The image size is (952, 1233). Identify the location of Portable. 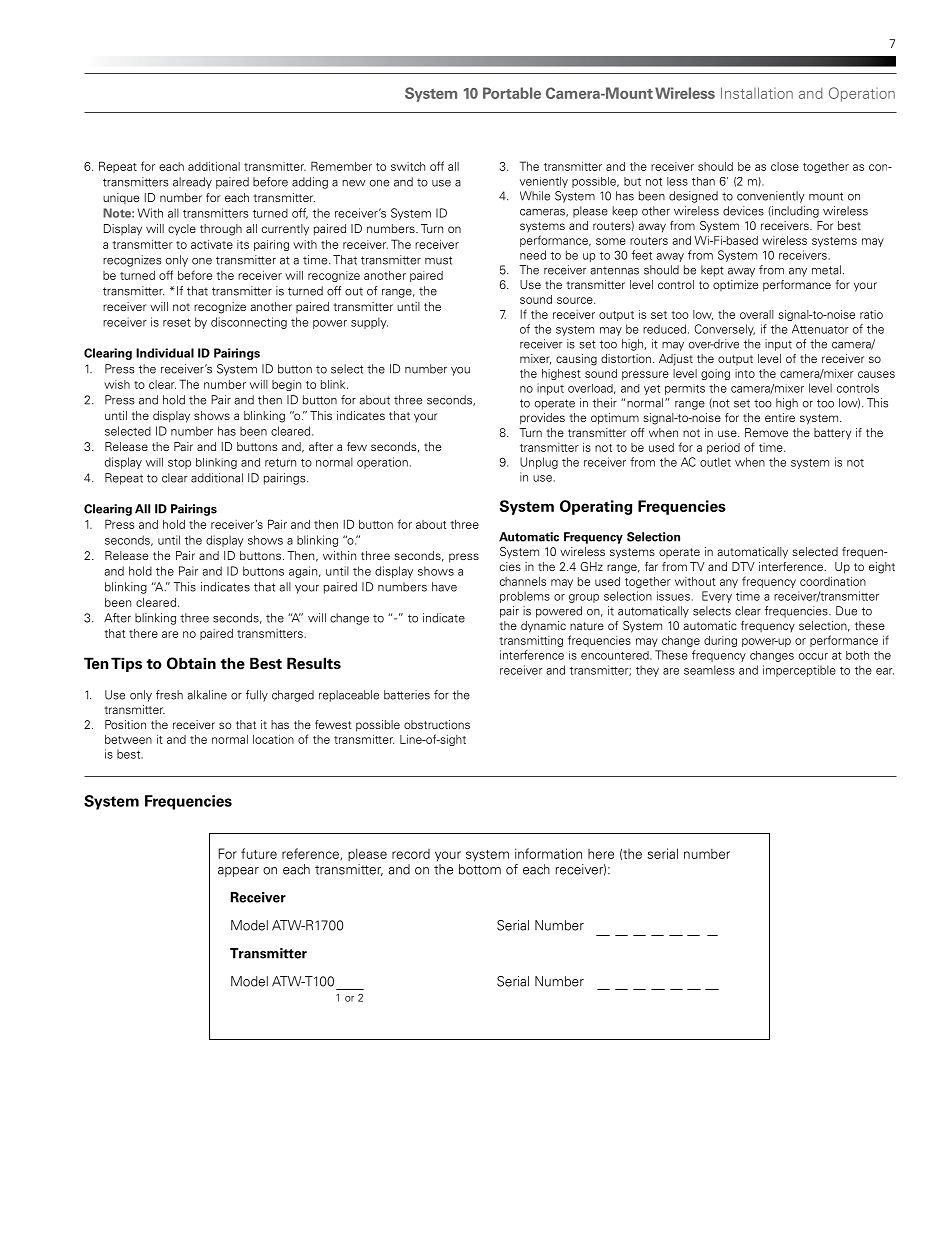
(512, 93).
